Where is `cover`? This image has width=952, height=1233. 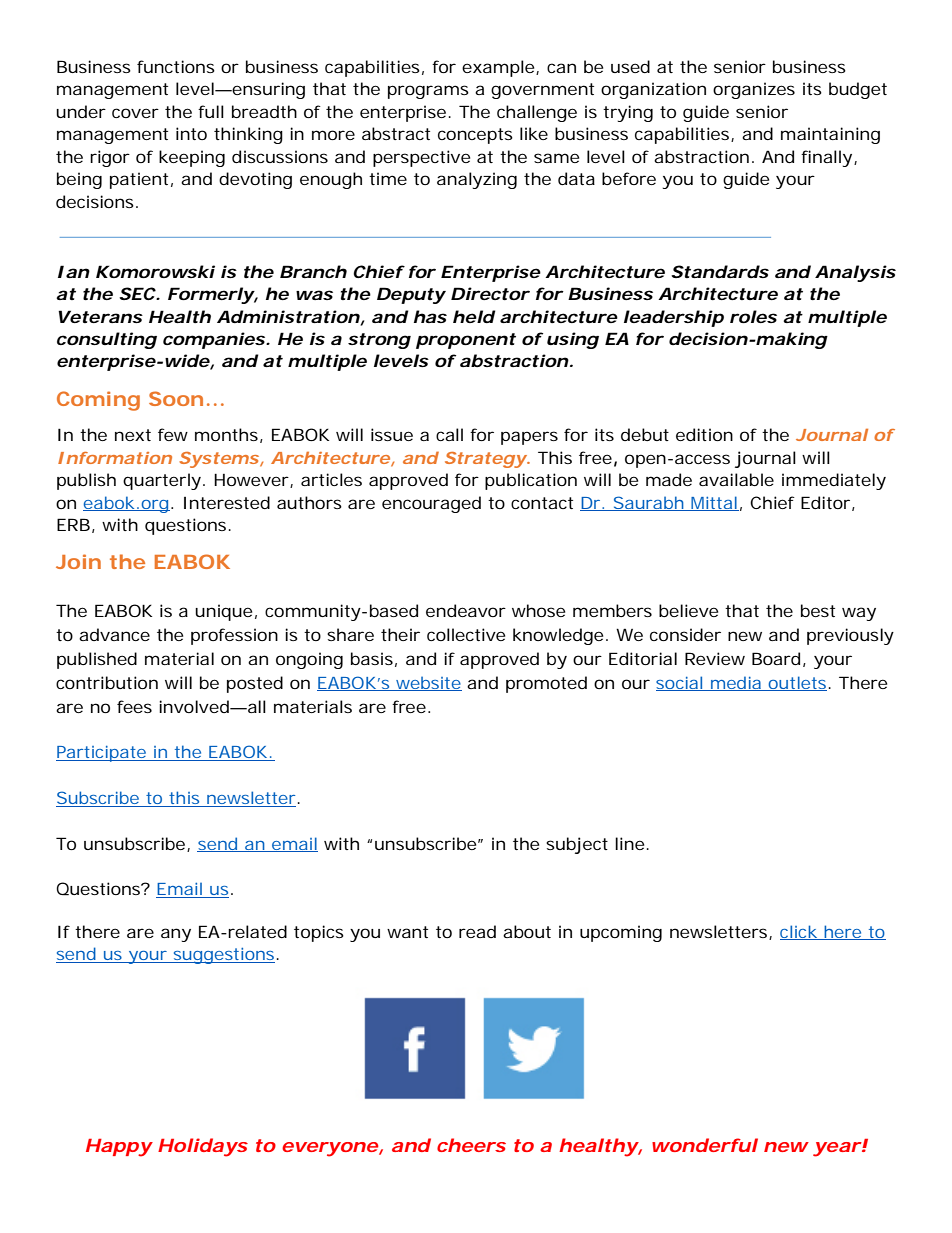
cover is located at coordinates (135, 113).
